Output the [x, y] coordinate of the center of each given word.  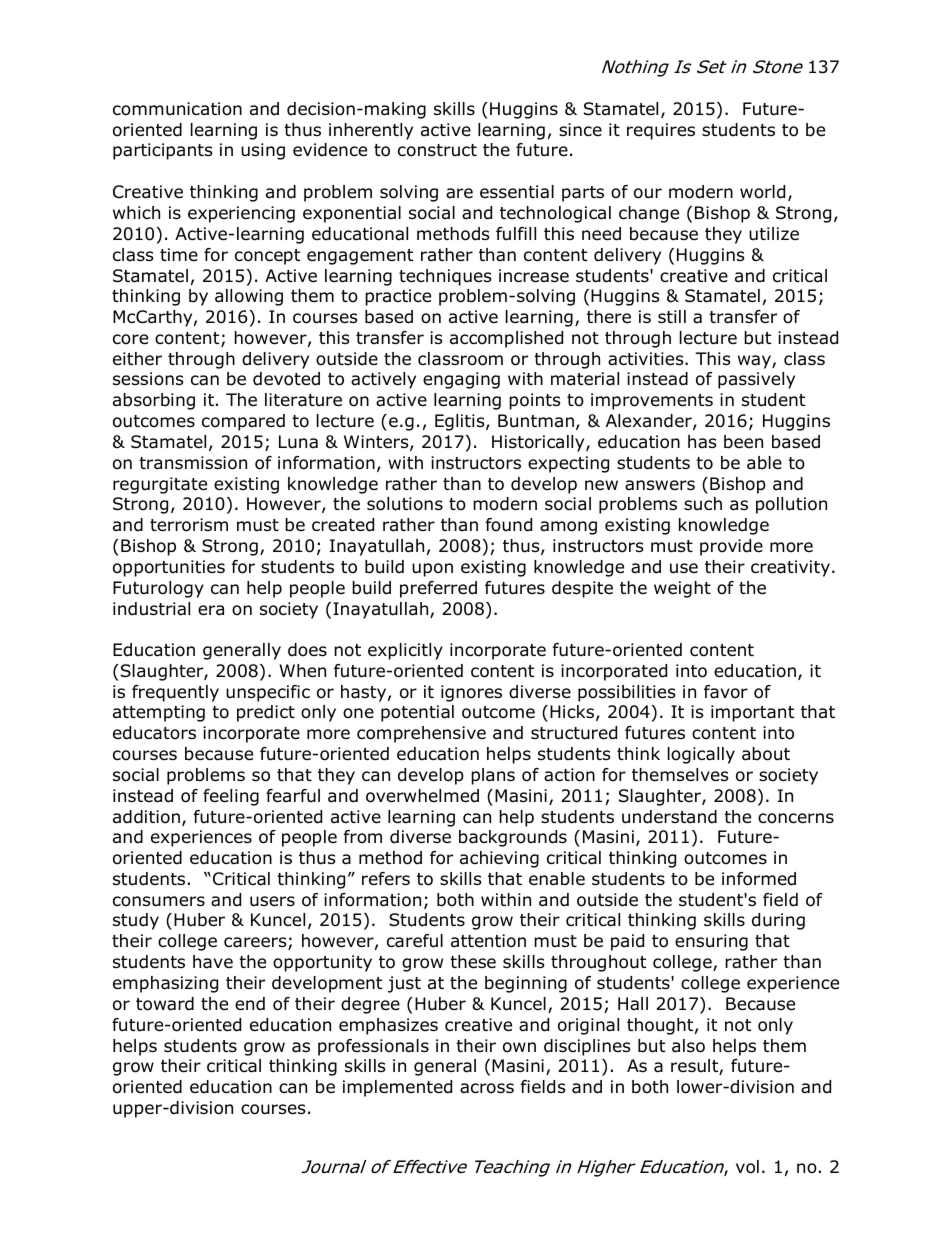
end [250, 1004]
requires [661, 131]
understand [669, 817]
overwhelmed [422, 796]
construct [437, 150]
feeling [231, 797]
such [703, 504]
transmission [193, 463]
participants [163, 151]
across [487, 1088]
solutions [405, 504]
